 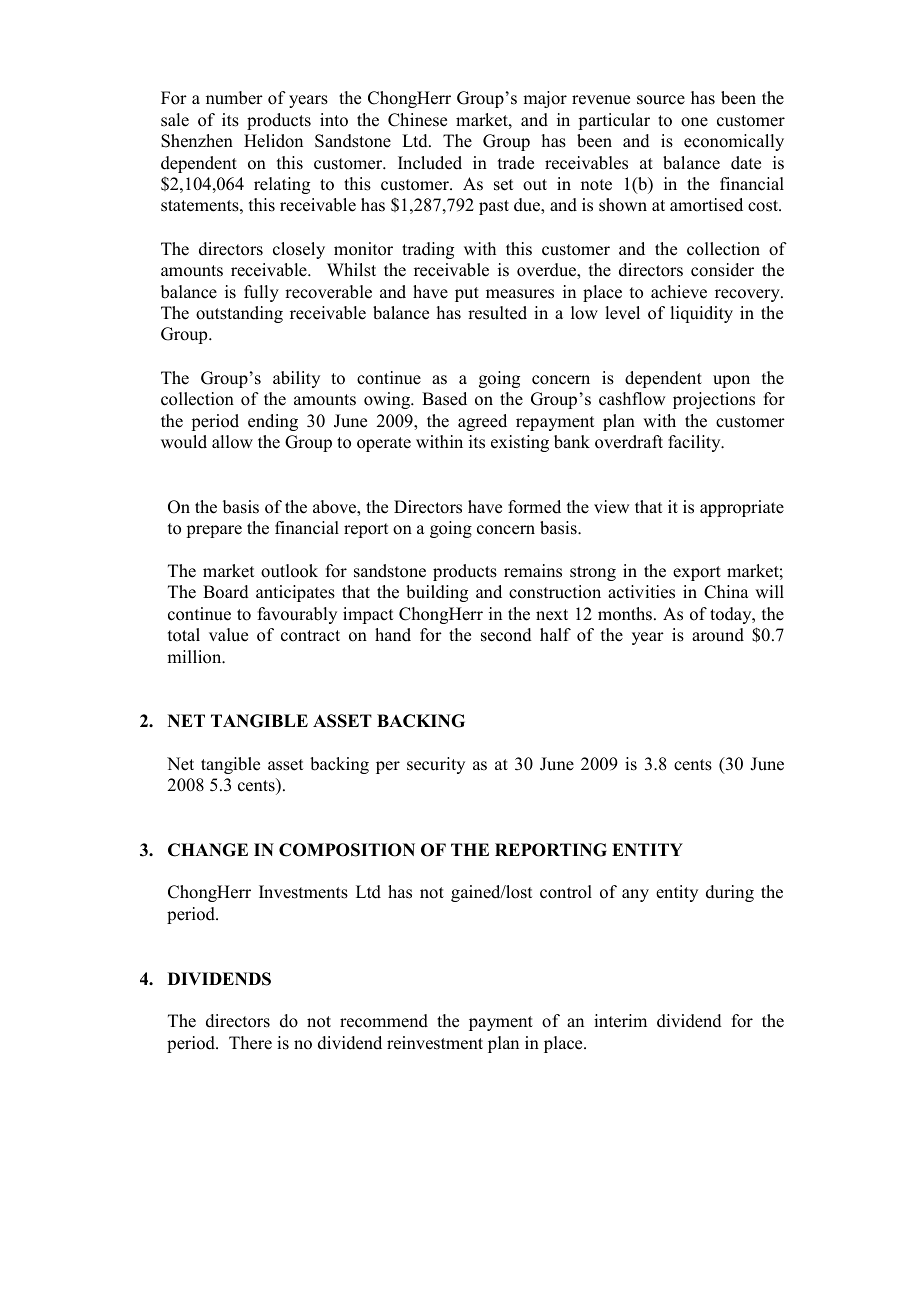 I want to click on economically, so click(x=734, y=142).
